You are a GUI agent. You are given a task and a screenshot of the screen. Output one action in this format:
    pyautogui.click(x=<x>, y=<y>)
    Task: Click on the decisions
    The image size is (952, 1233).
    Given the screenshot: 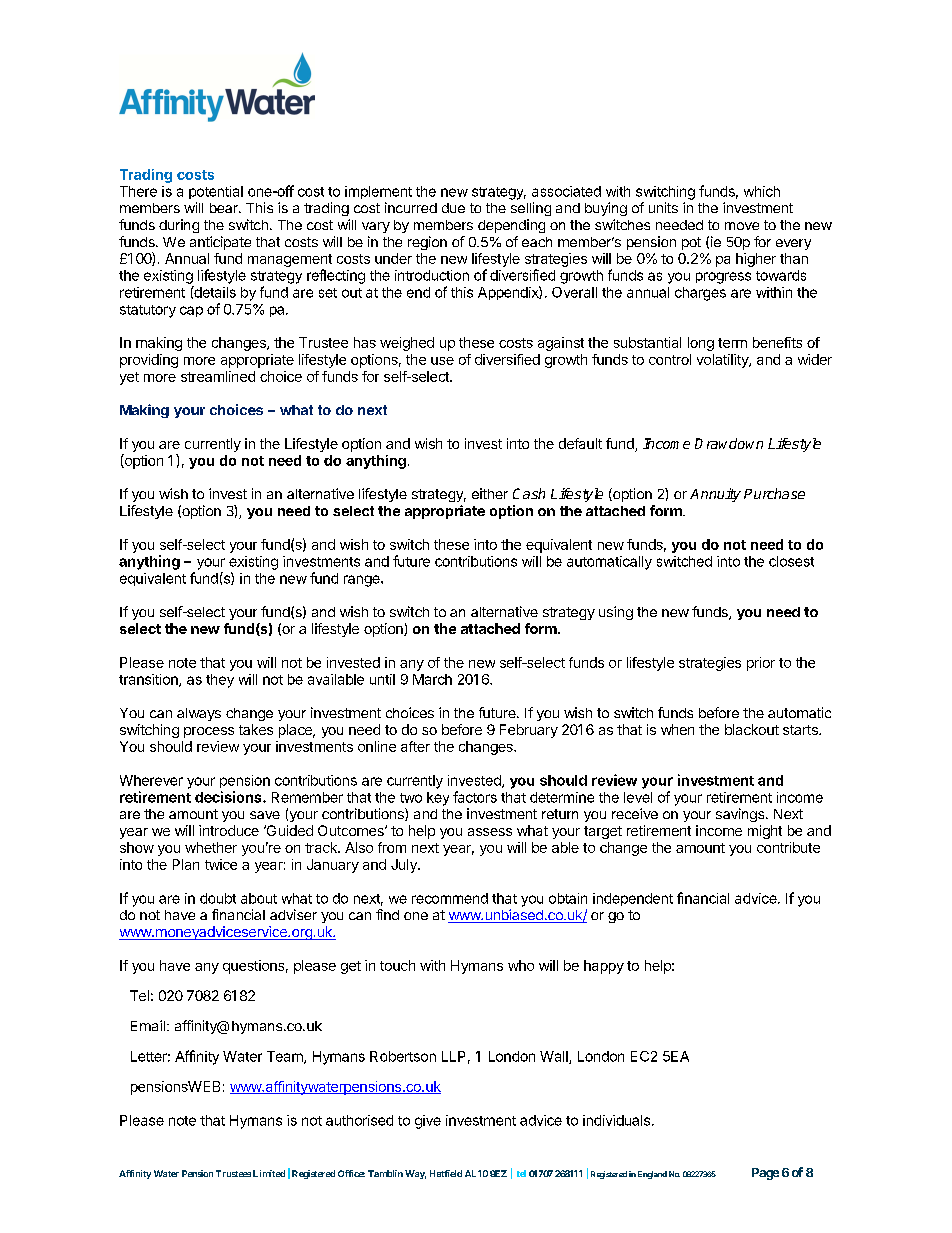 What is the action you would take?
    pyautogui.click(x=229, y=797)
